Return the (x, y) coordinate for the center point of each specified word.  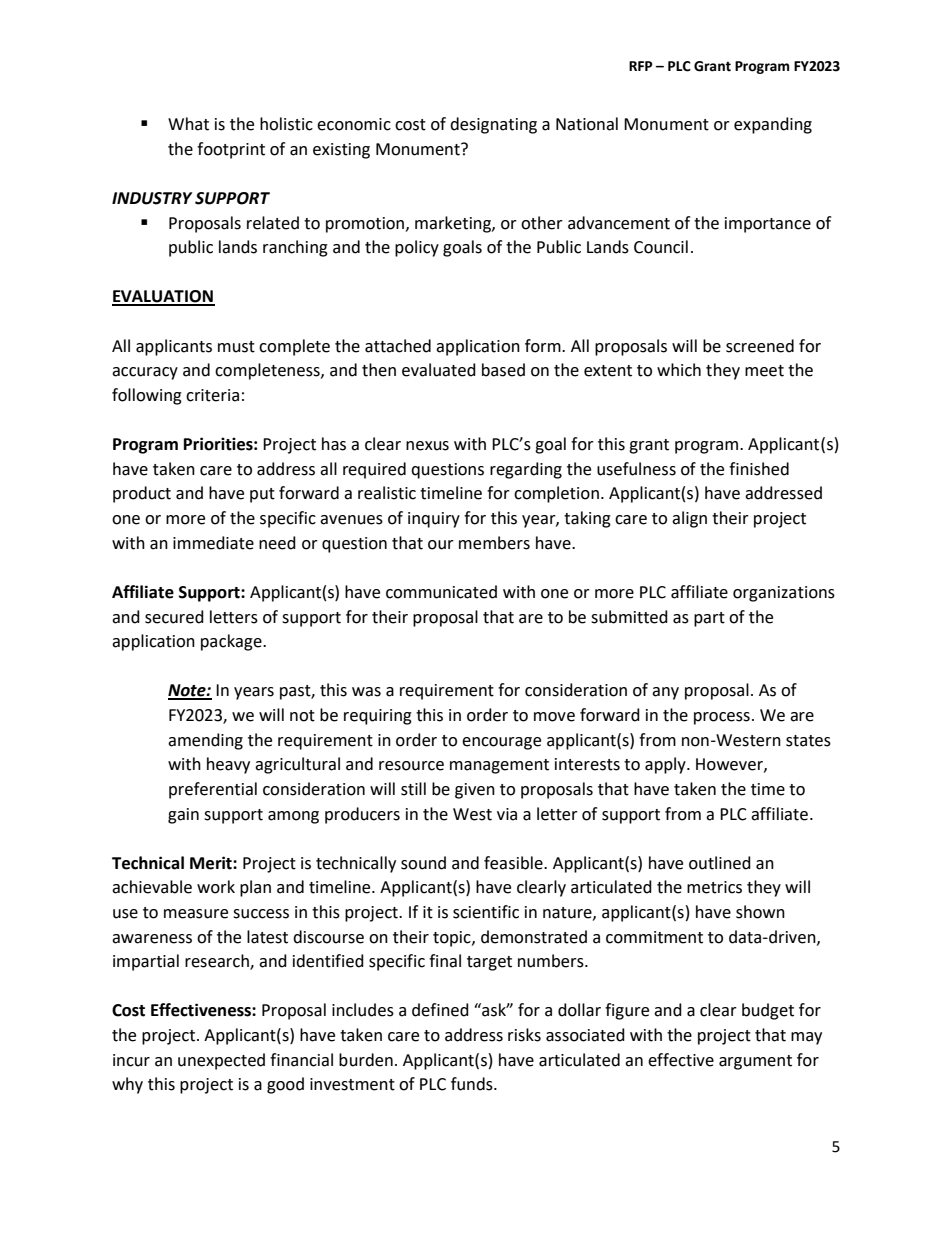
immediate (213, 543)
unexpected (221, 1061)
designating (493, 125)
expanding (773, 125)
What (188, 124)
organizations (784, 594)
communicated (441, 592)
